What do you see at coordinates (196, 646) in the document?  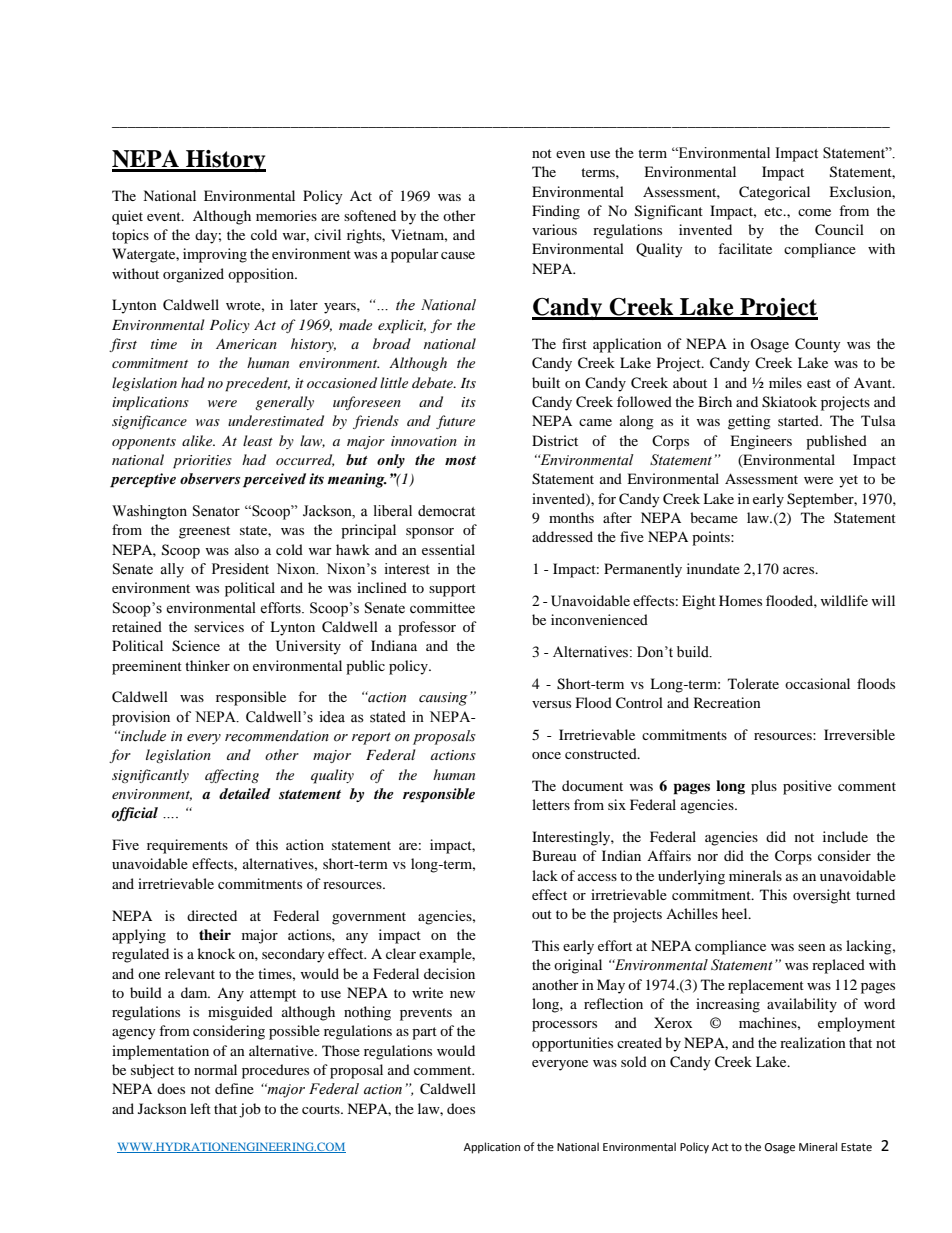 I see `Science` at bounding box center [196, 646].
